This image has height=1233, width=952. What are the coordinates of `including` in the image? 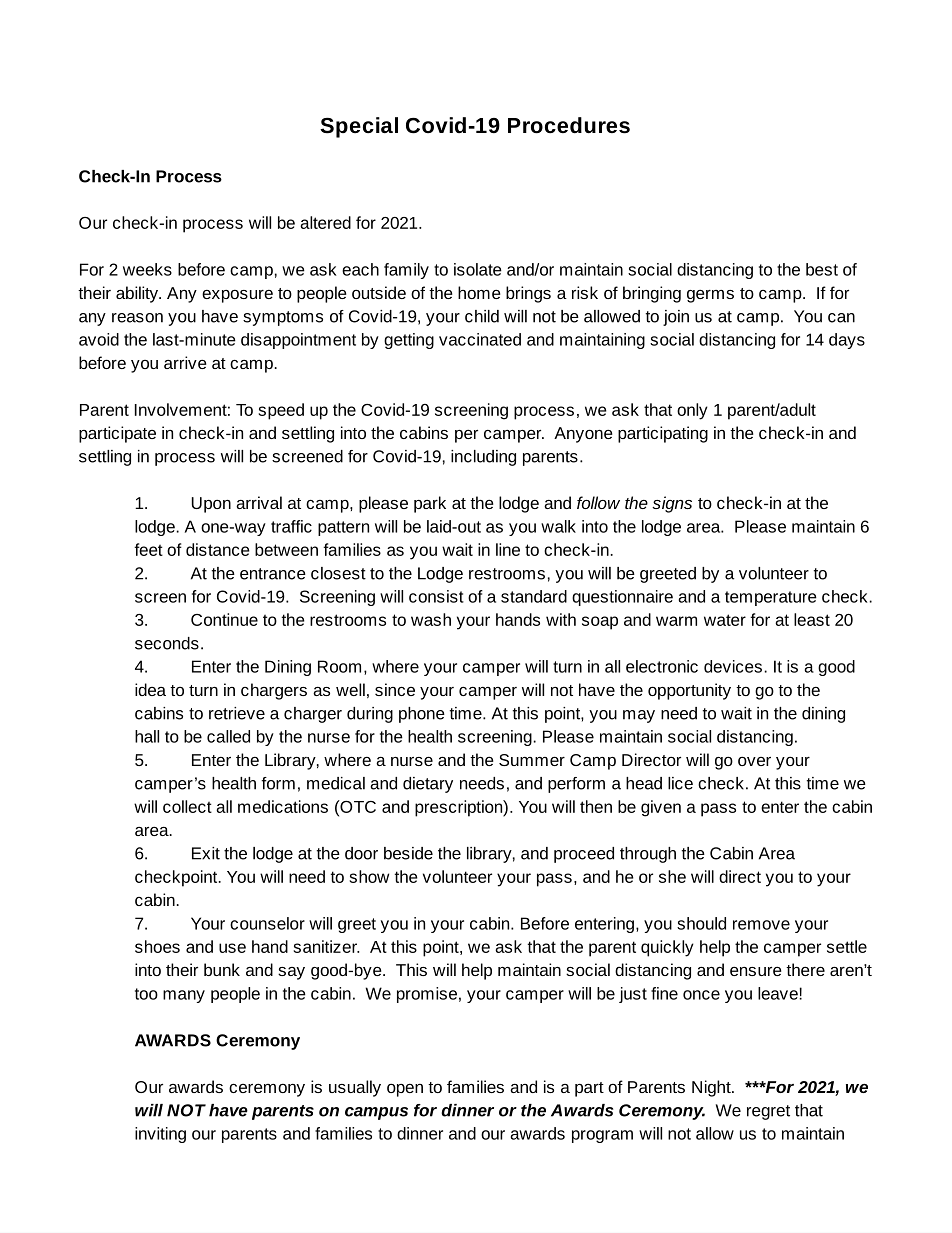 It's located at (483, 458).
